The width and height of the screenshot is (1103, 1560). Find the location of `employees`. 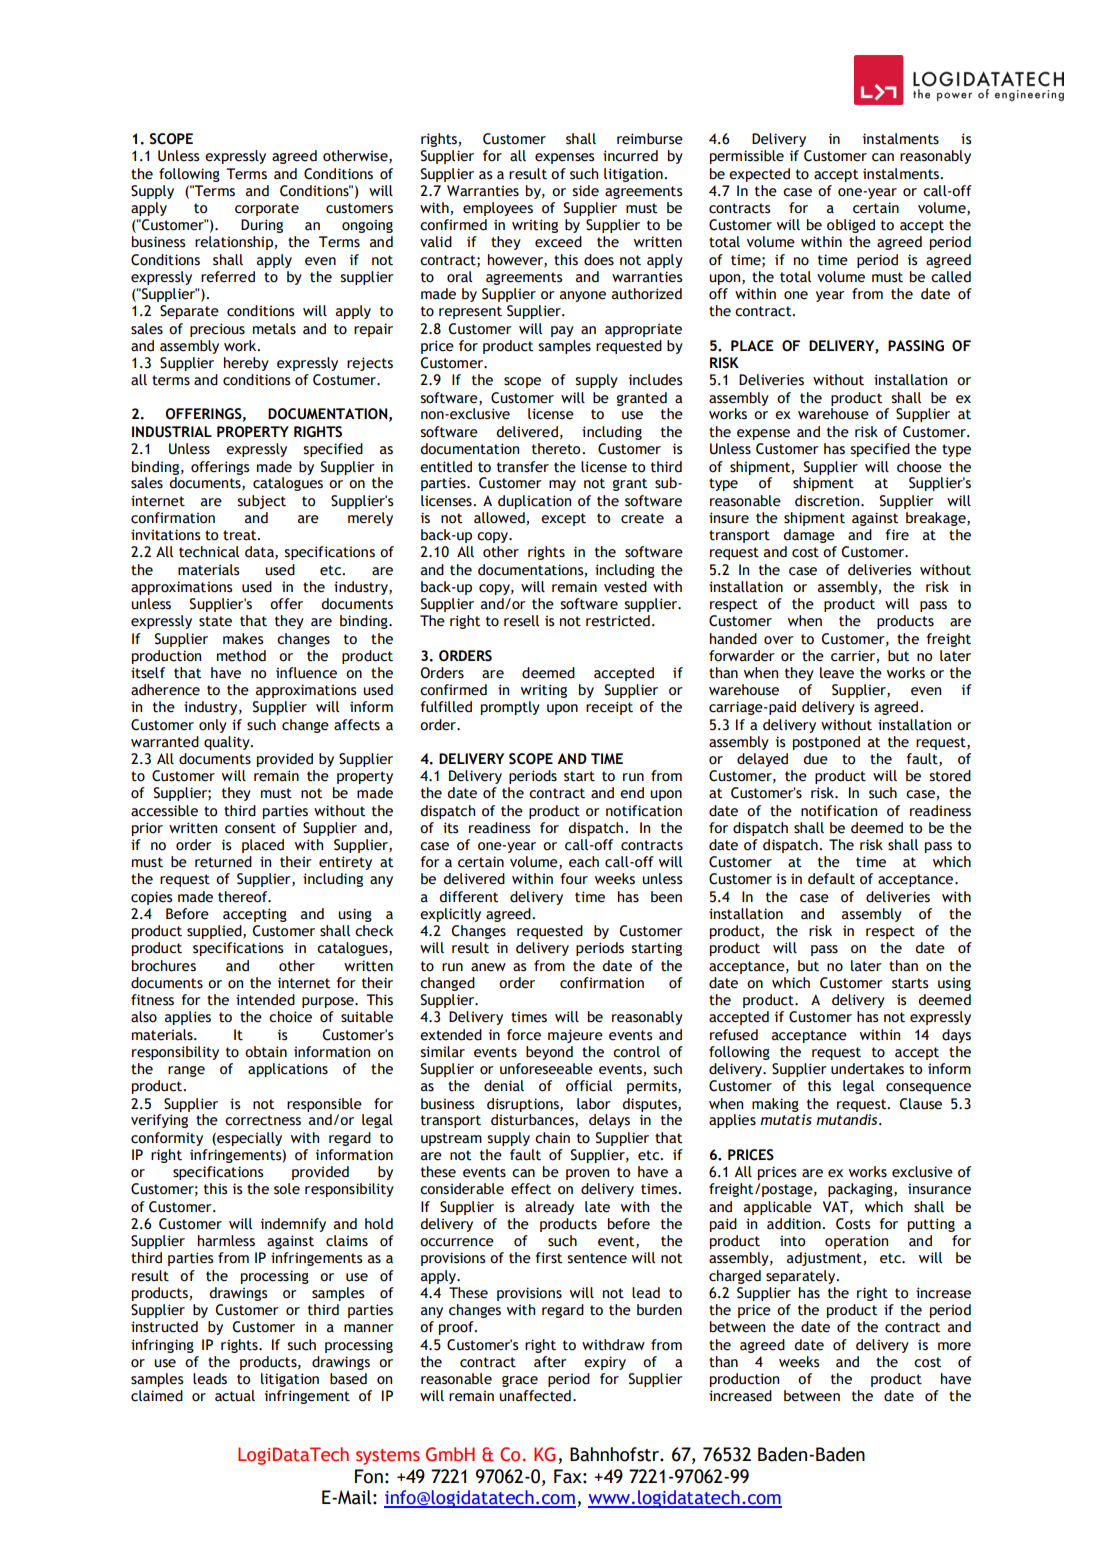

employees is located at coordinates (498, 209).
